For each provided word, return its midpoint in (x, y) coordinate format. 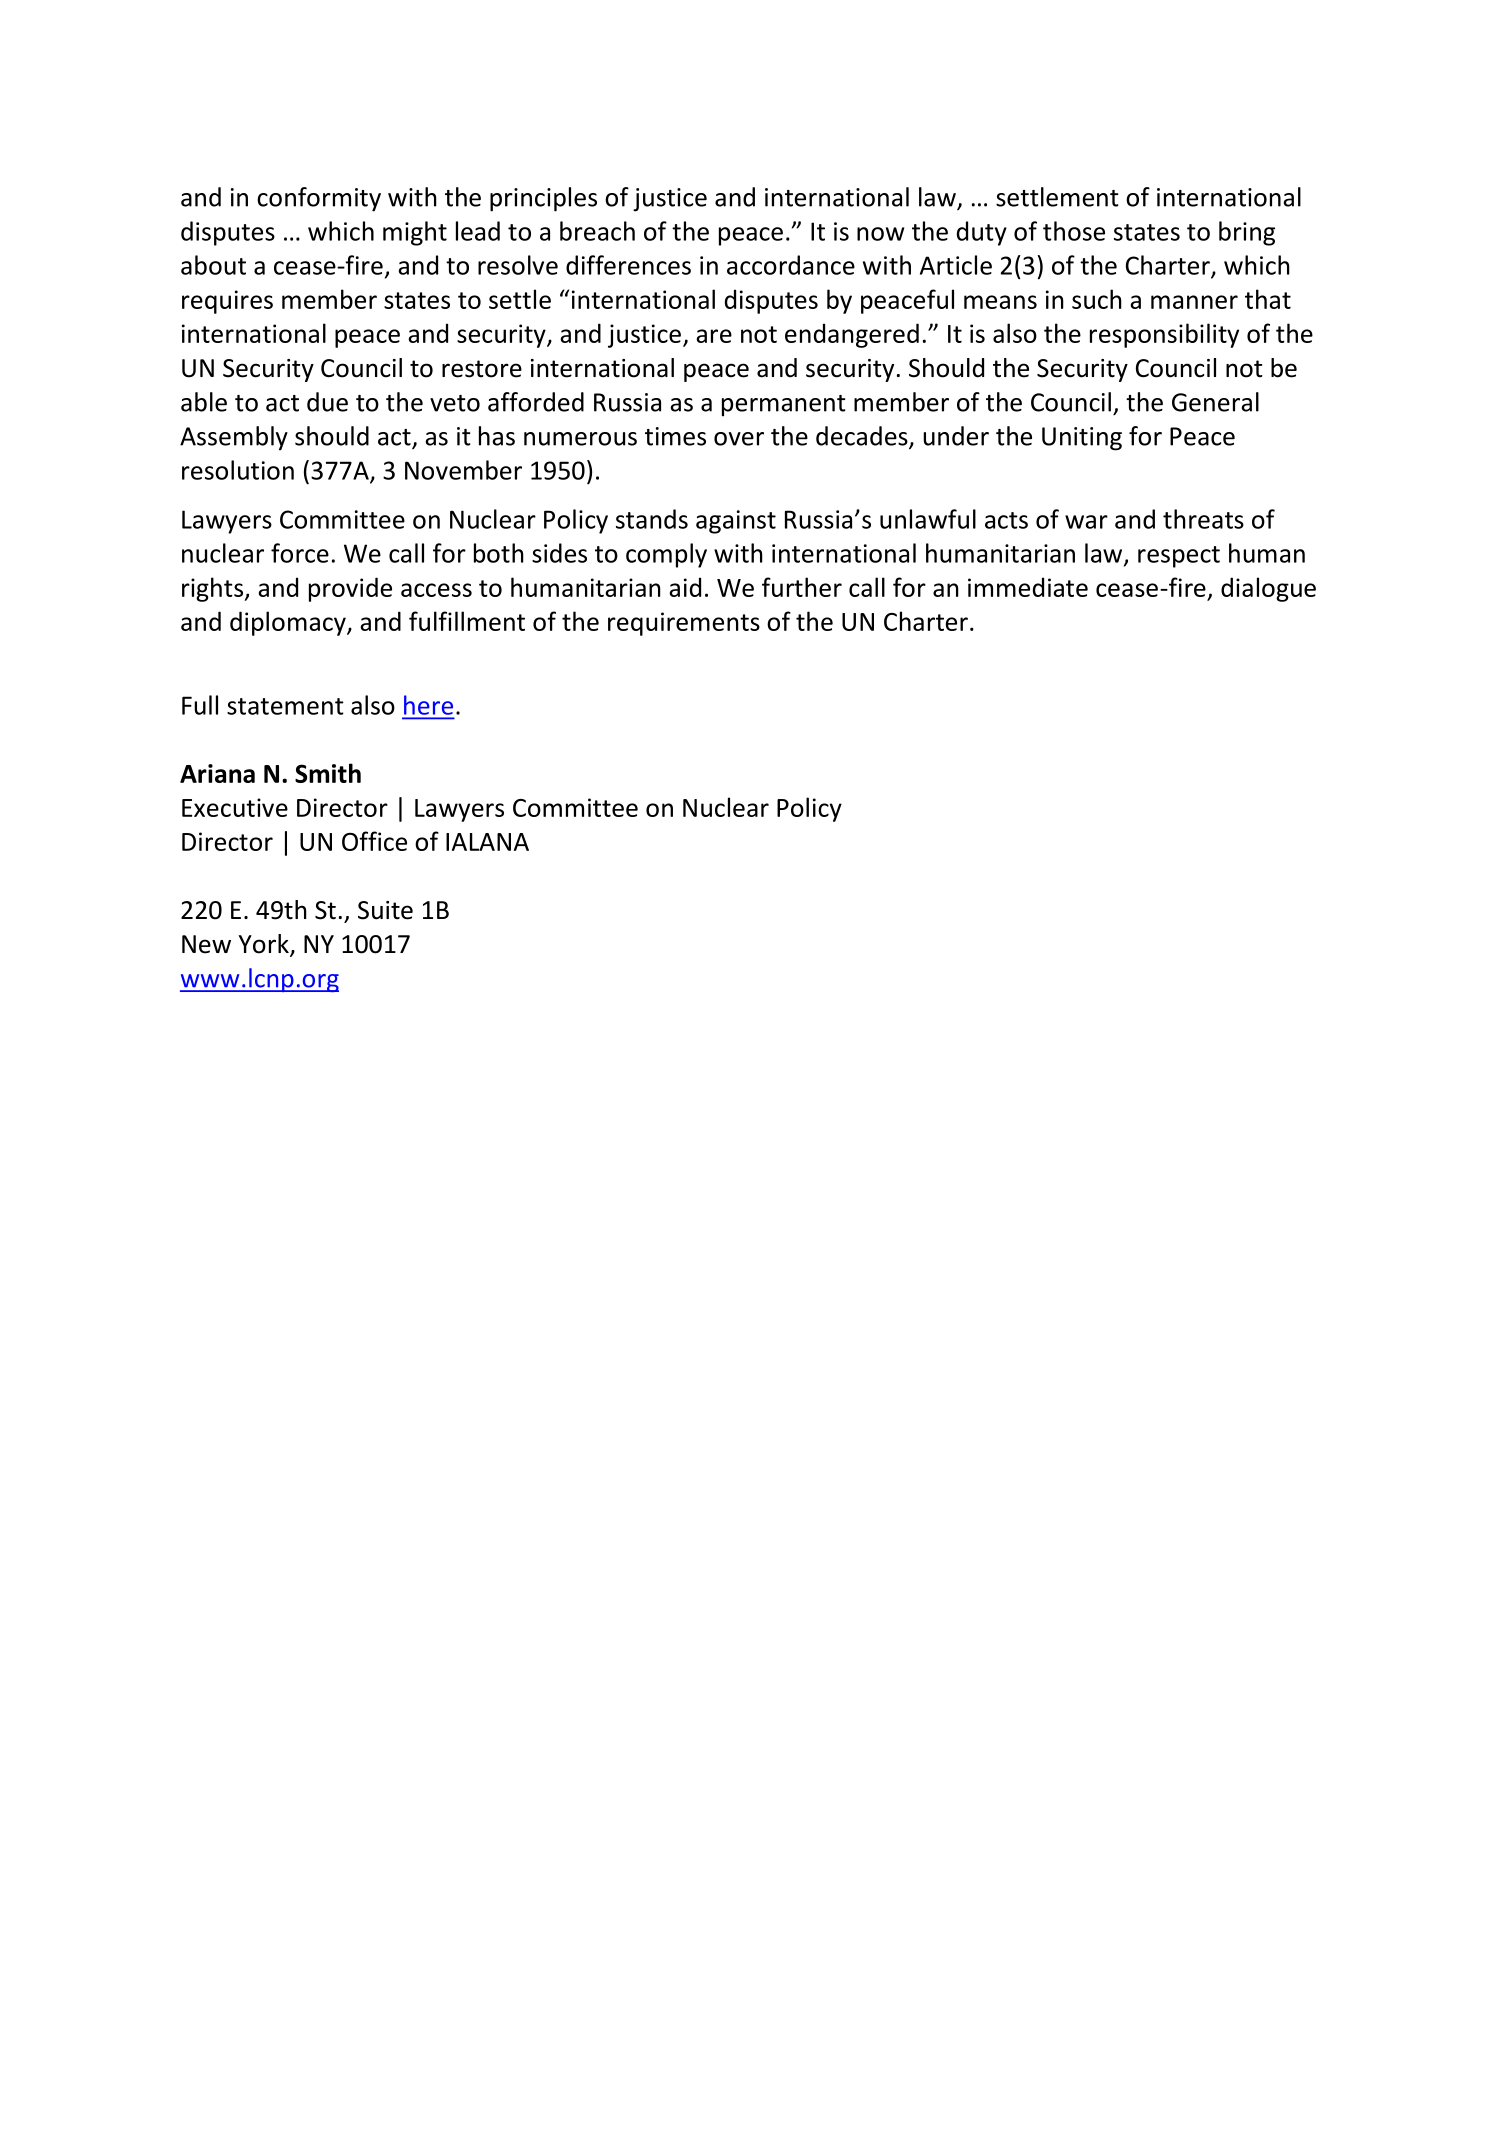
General (1215, 402)
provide (350, 589)
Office (374, 841)
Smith (328, 773)
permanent (784, 406)
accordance (791, 265)
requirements (684, 624)
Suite (385, 910)
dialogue (1268, 589)
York (265, 945)
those (1074, 231)
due (327, 402)
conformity (319, 199)
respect (1179, 557)
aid (685, 587)
